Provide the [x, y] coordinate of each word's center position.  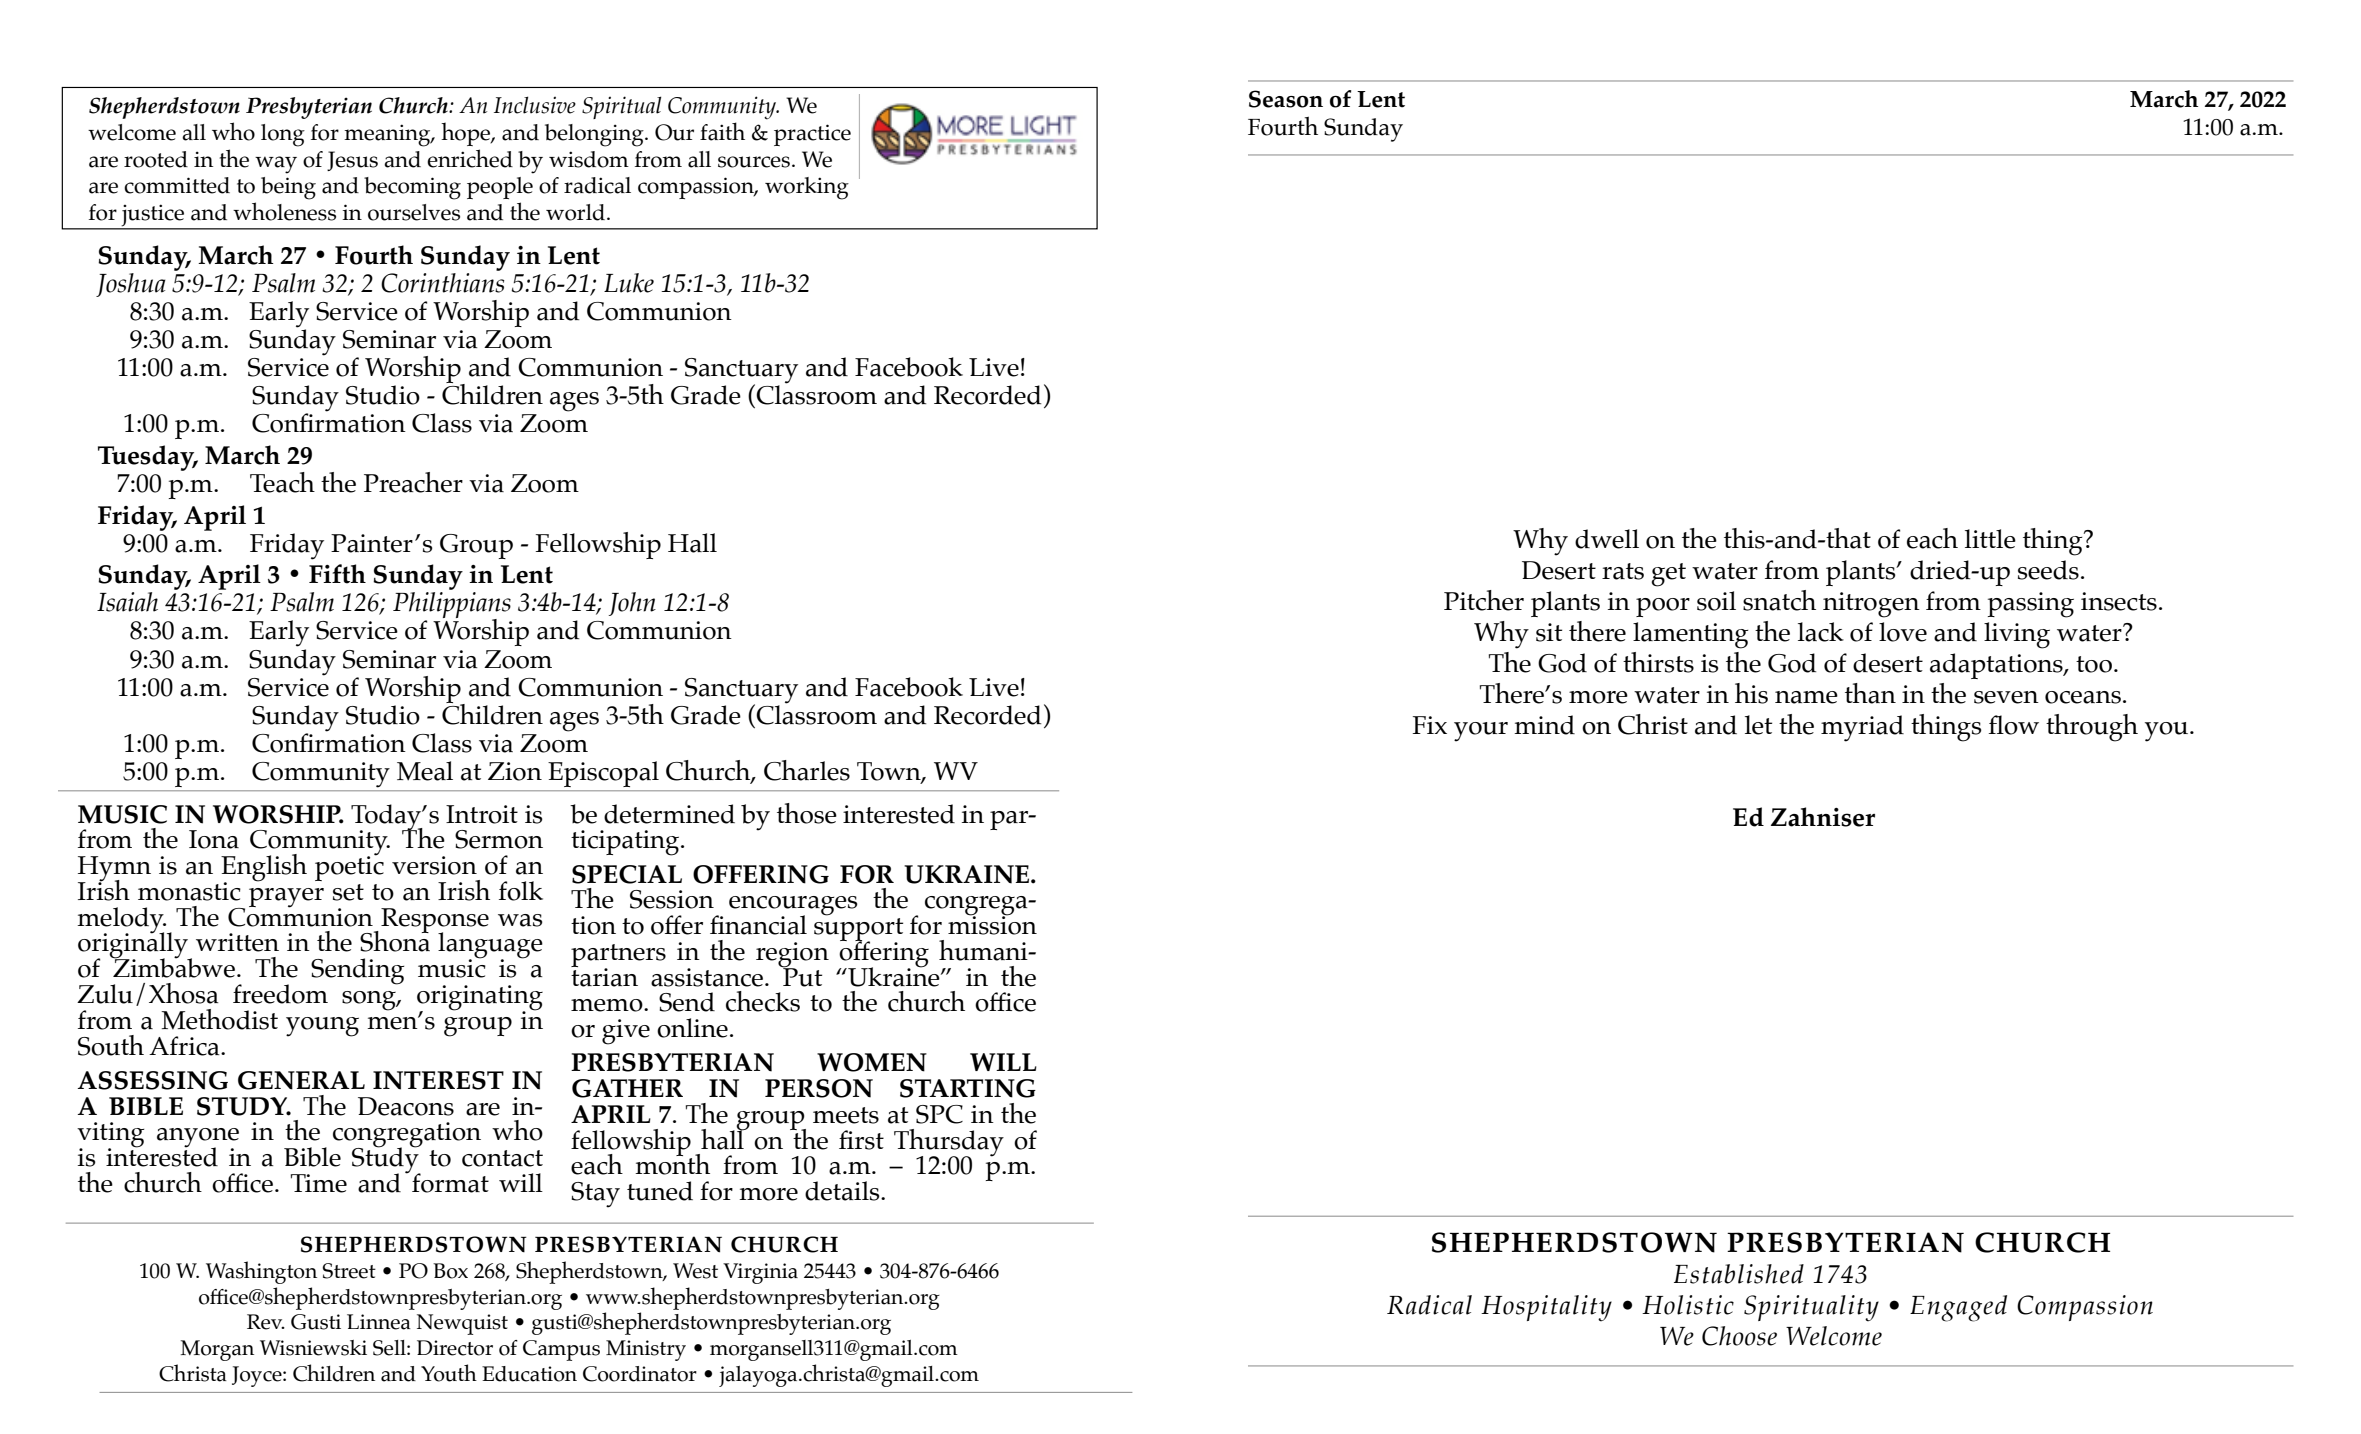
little [1990, 539]
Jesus [352, 161]
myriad [1862, 728]
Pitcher [1484, 600]
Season [1286, 99]
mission [992, 924]
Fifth [337, 574]
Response [435, 921]
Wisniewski [313, 1348]
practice [812, 135]
